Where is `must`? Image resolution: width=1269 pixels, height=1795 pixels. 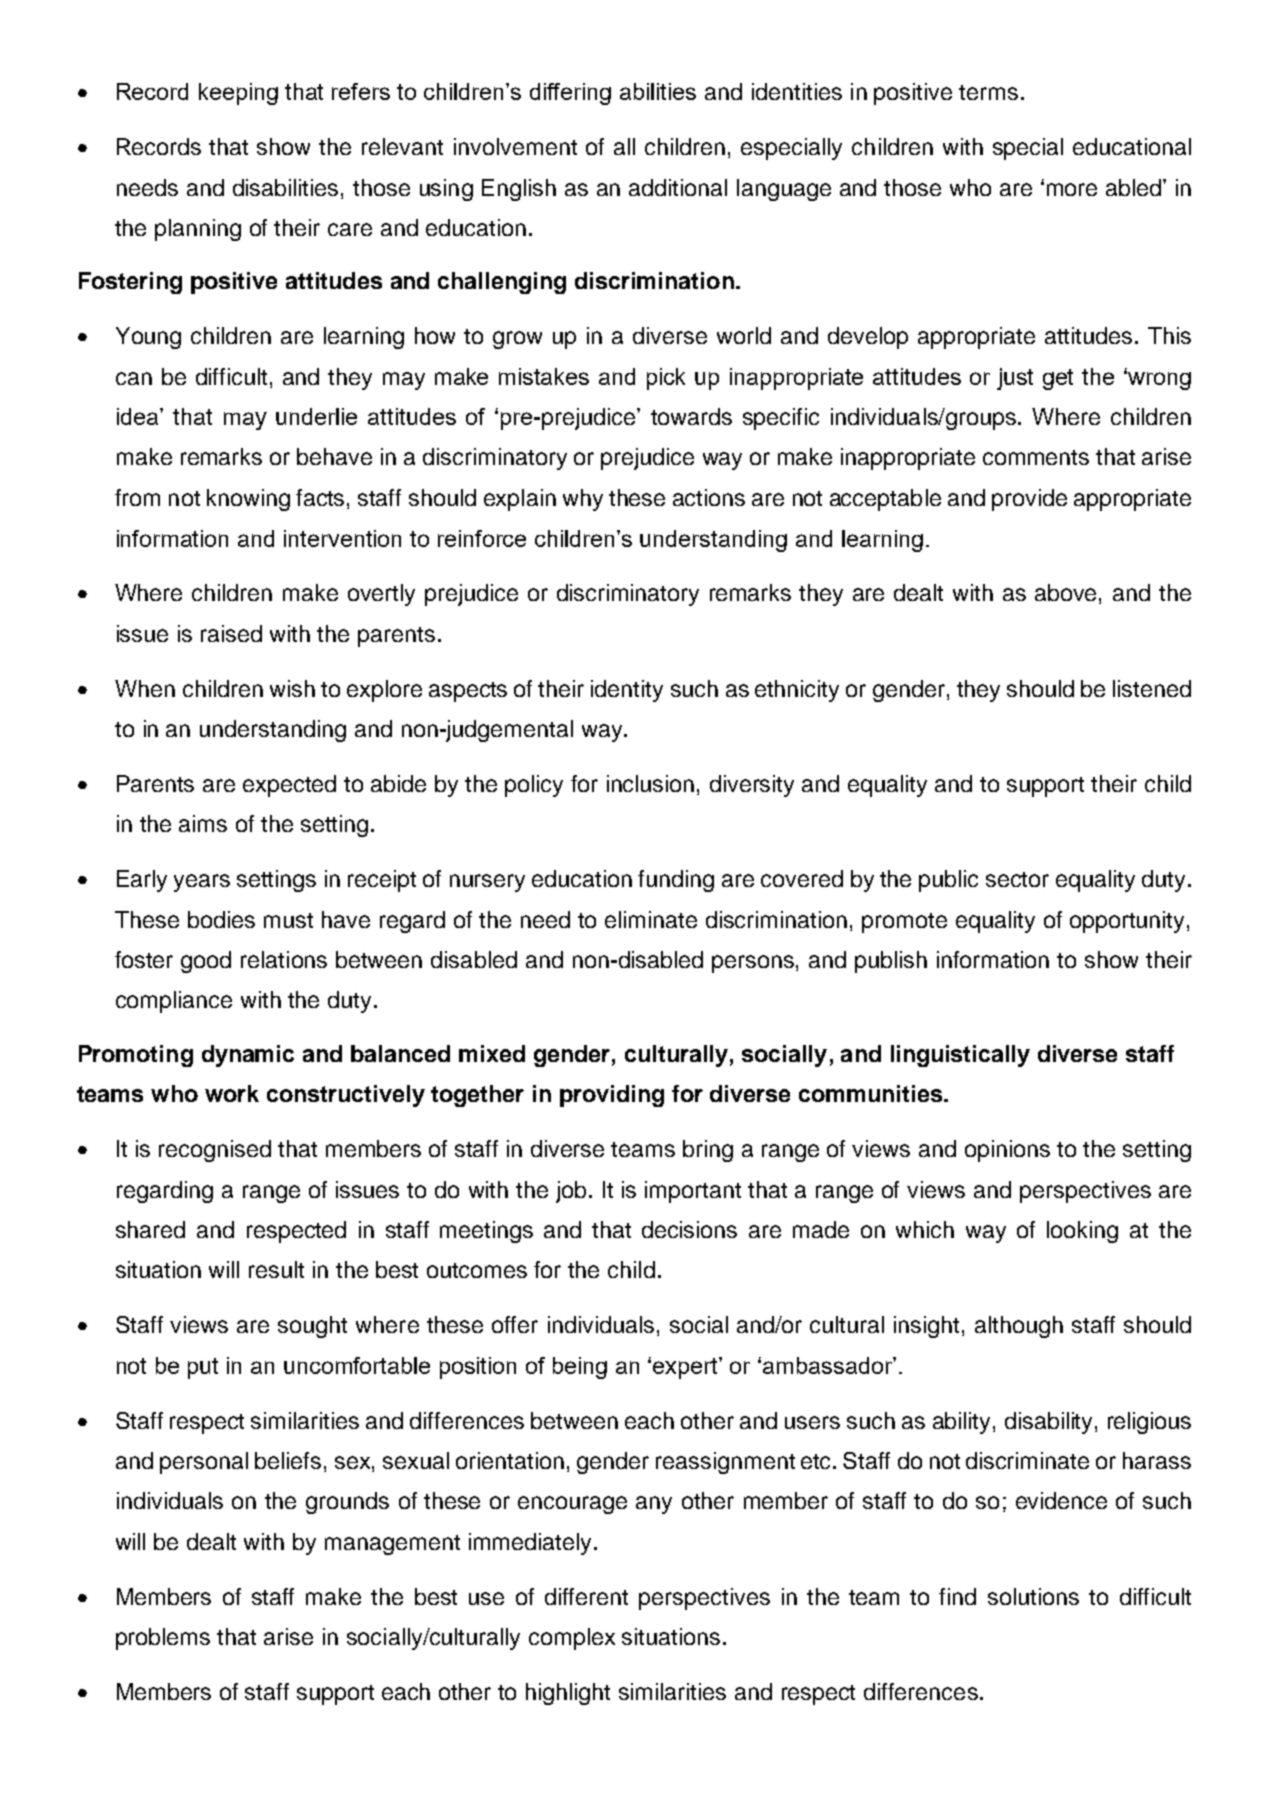
must is located at coordinates (288, 920).
